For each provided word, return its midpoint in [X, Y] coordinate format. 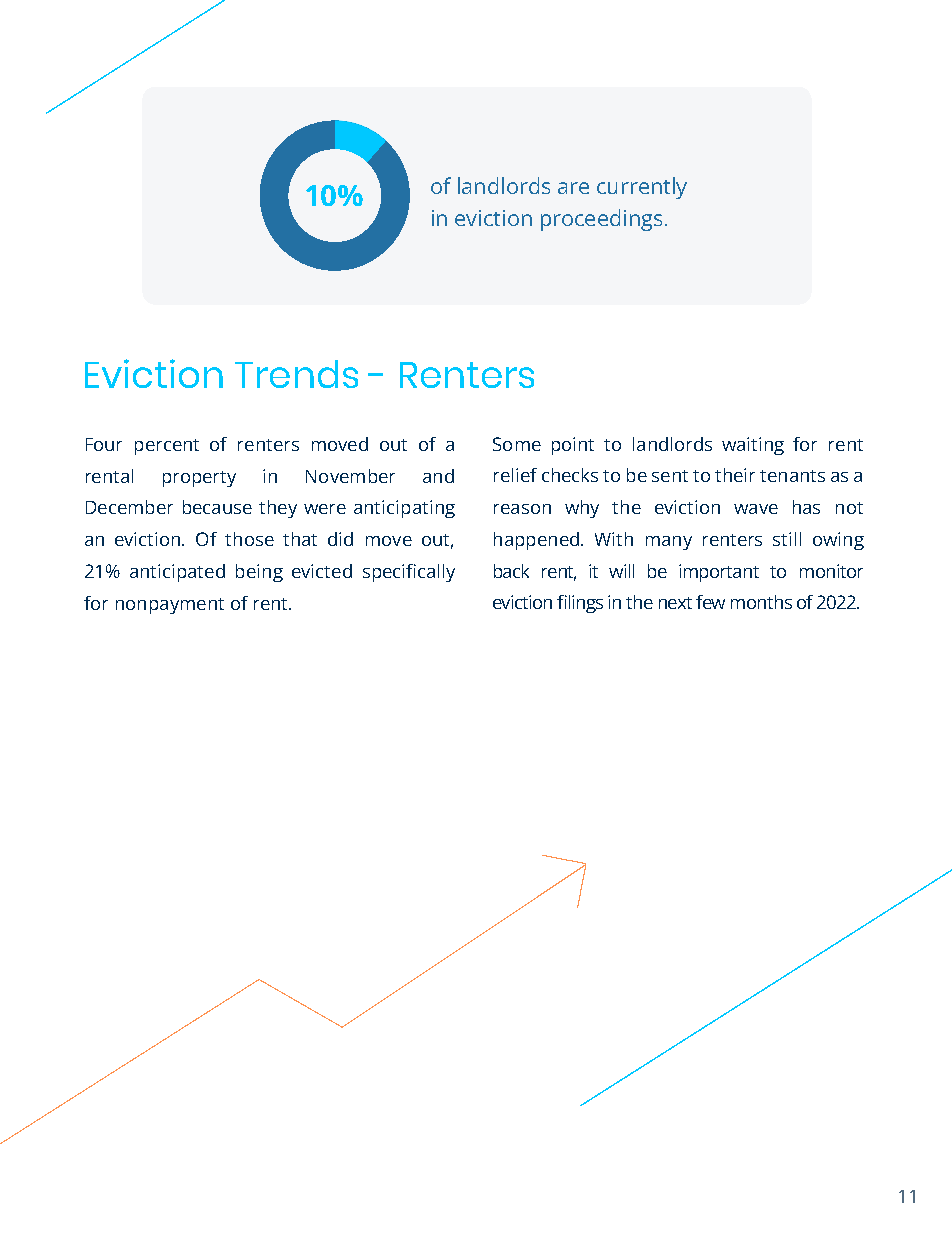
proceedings [601, 220]
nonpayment [170, 606]
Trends [296, 374]
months [761, 602]
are [573, 188]
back [511, 571]
